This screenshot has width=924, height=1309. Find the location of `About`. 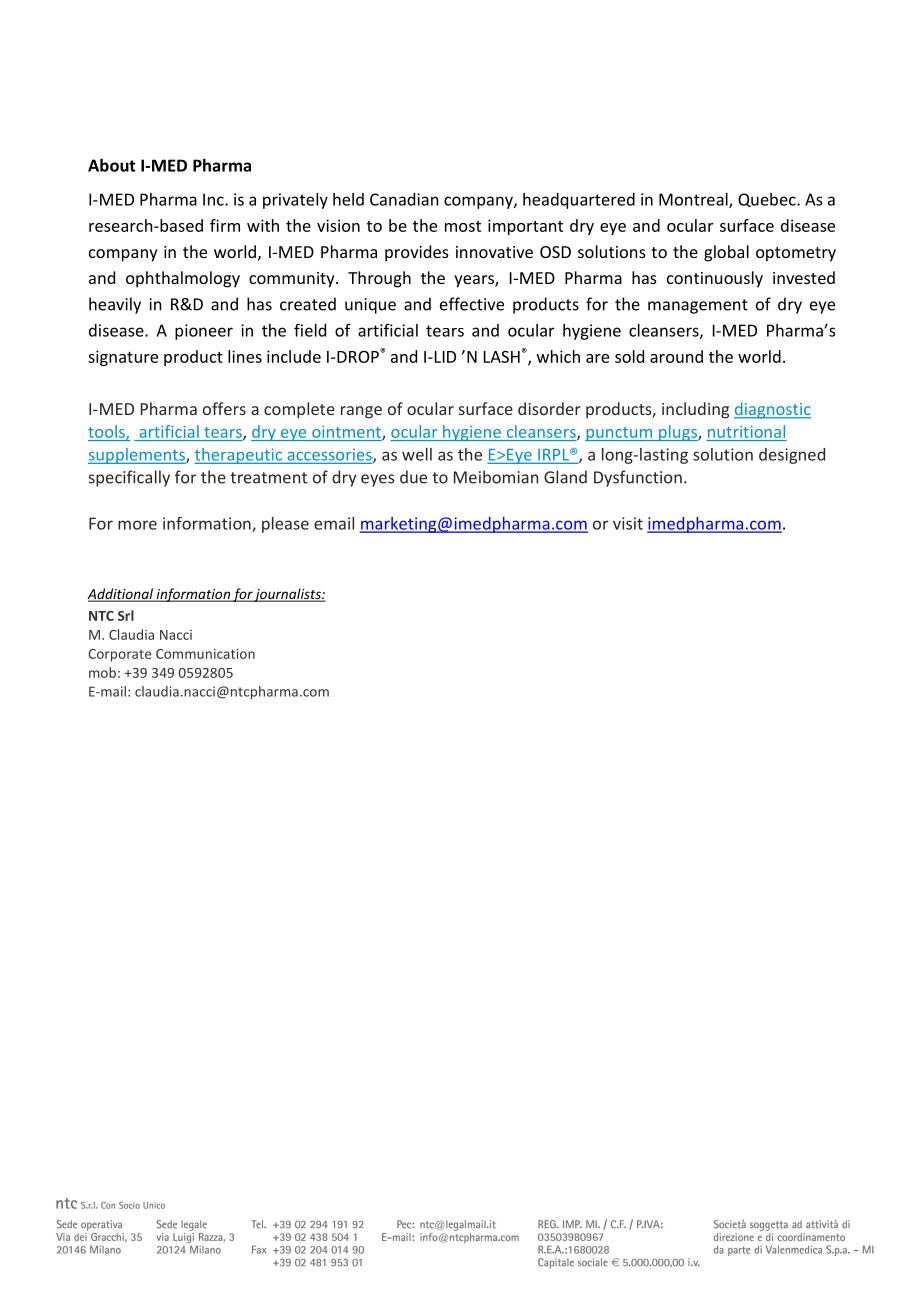

About is located at coordinates (111, 165).
